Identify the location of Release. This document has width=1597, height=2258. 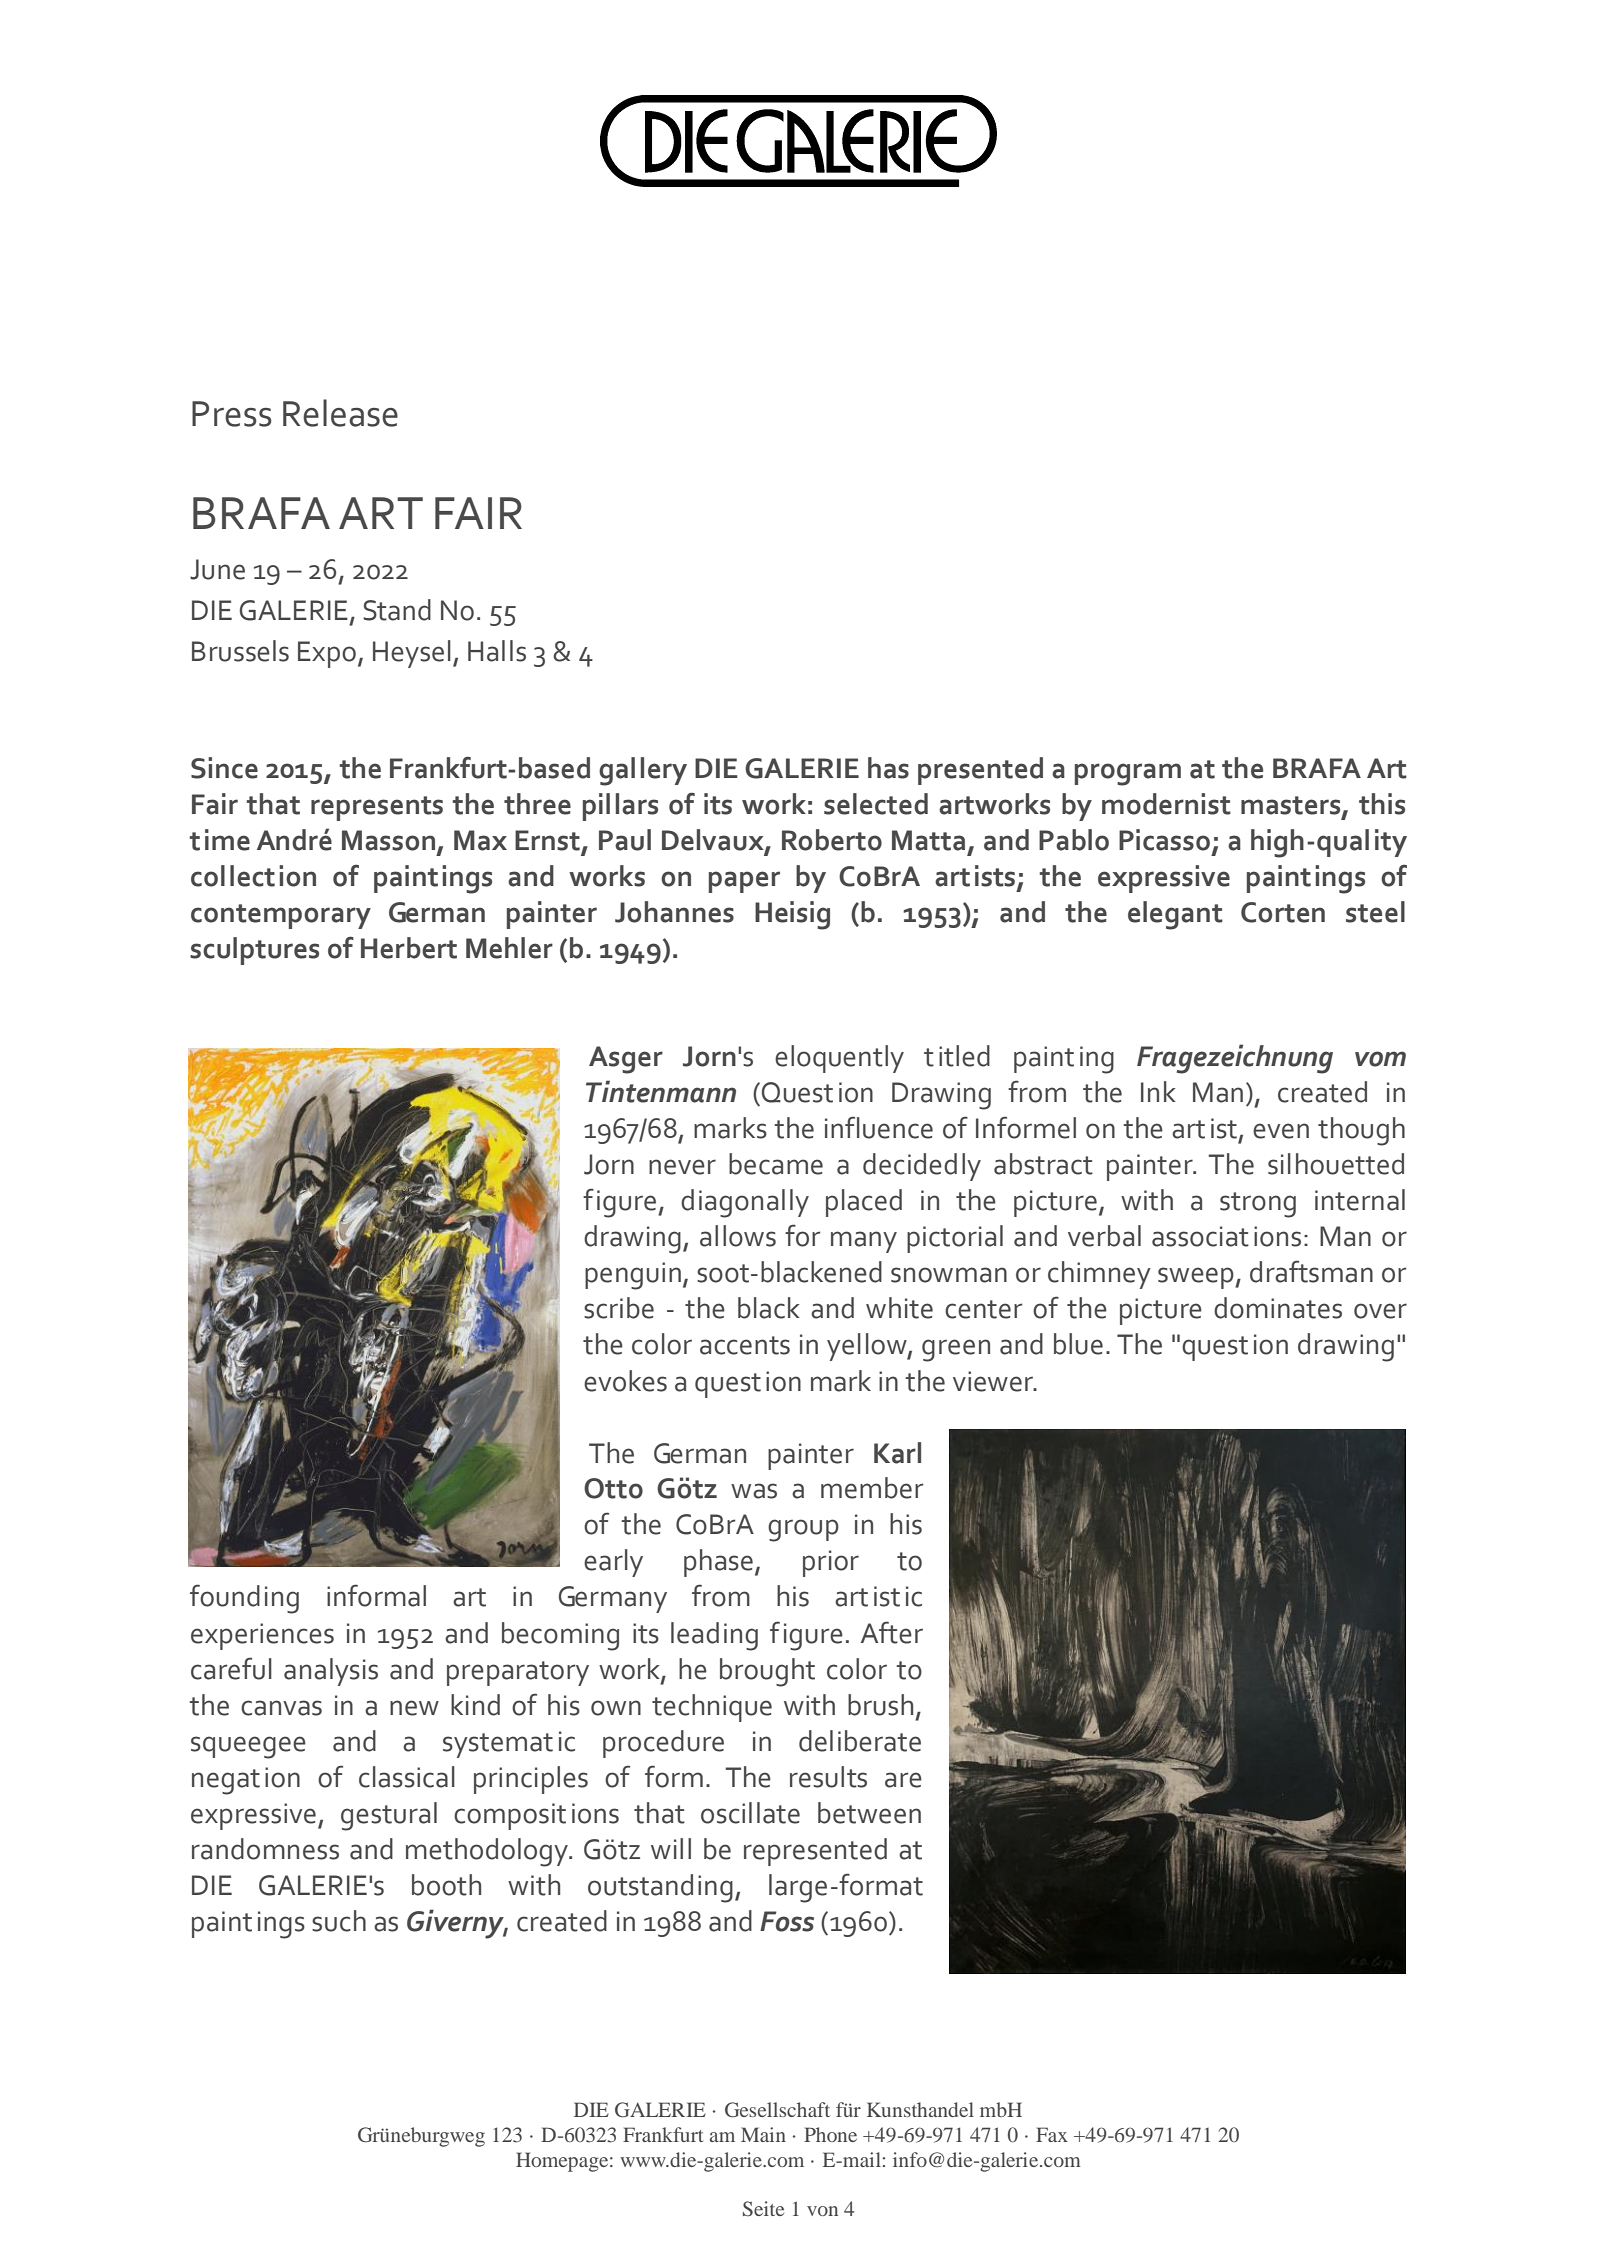
(340, 413).
